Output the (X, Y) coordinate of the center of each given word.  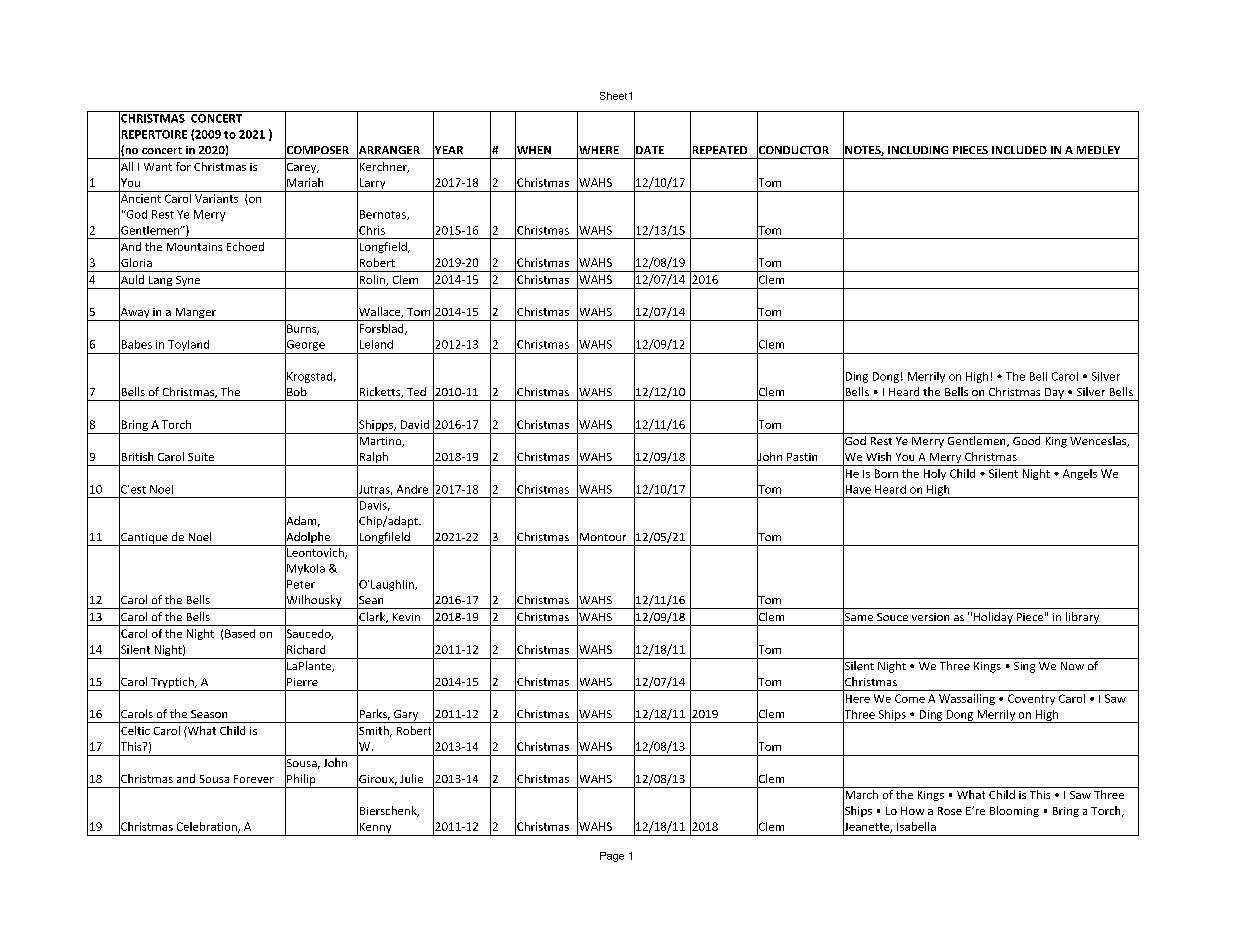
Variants (216, 198)
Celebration (208, 827)
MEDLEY (1098, 150)
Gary (406, 716)
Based (240, 633)
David (415, 424)
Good (1026, 440)
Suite (201, 457)
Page (612, 857)
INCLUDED (1019, 150)
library (1083, 619)
